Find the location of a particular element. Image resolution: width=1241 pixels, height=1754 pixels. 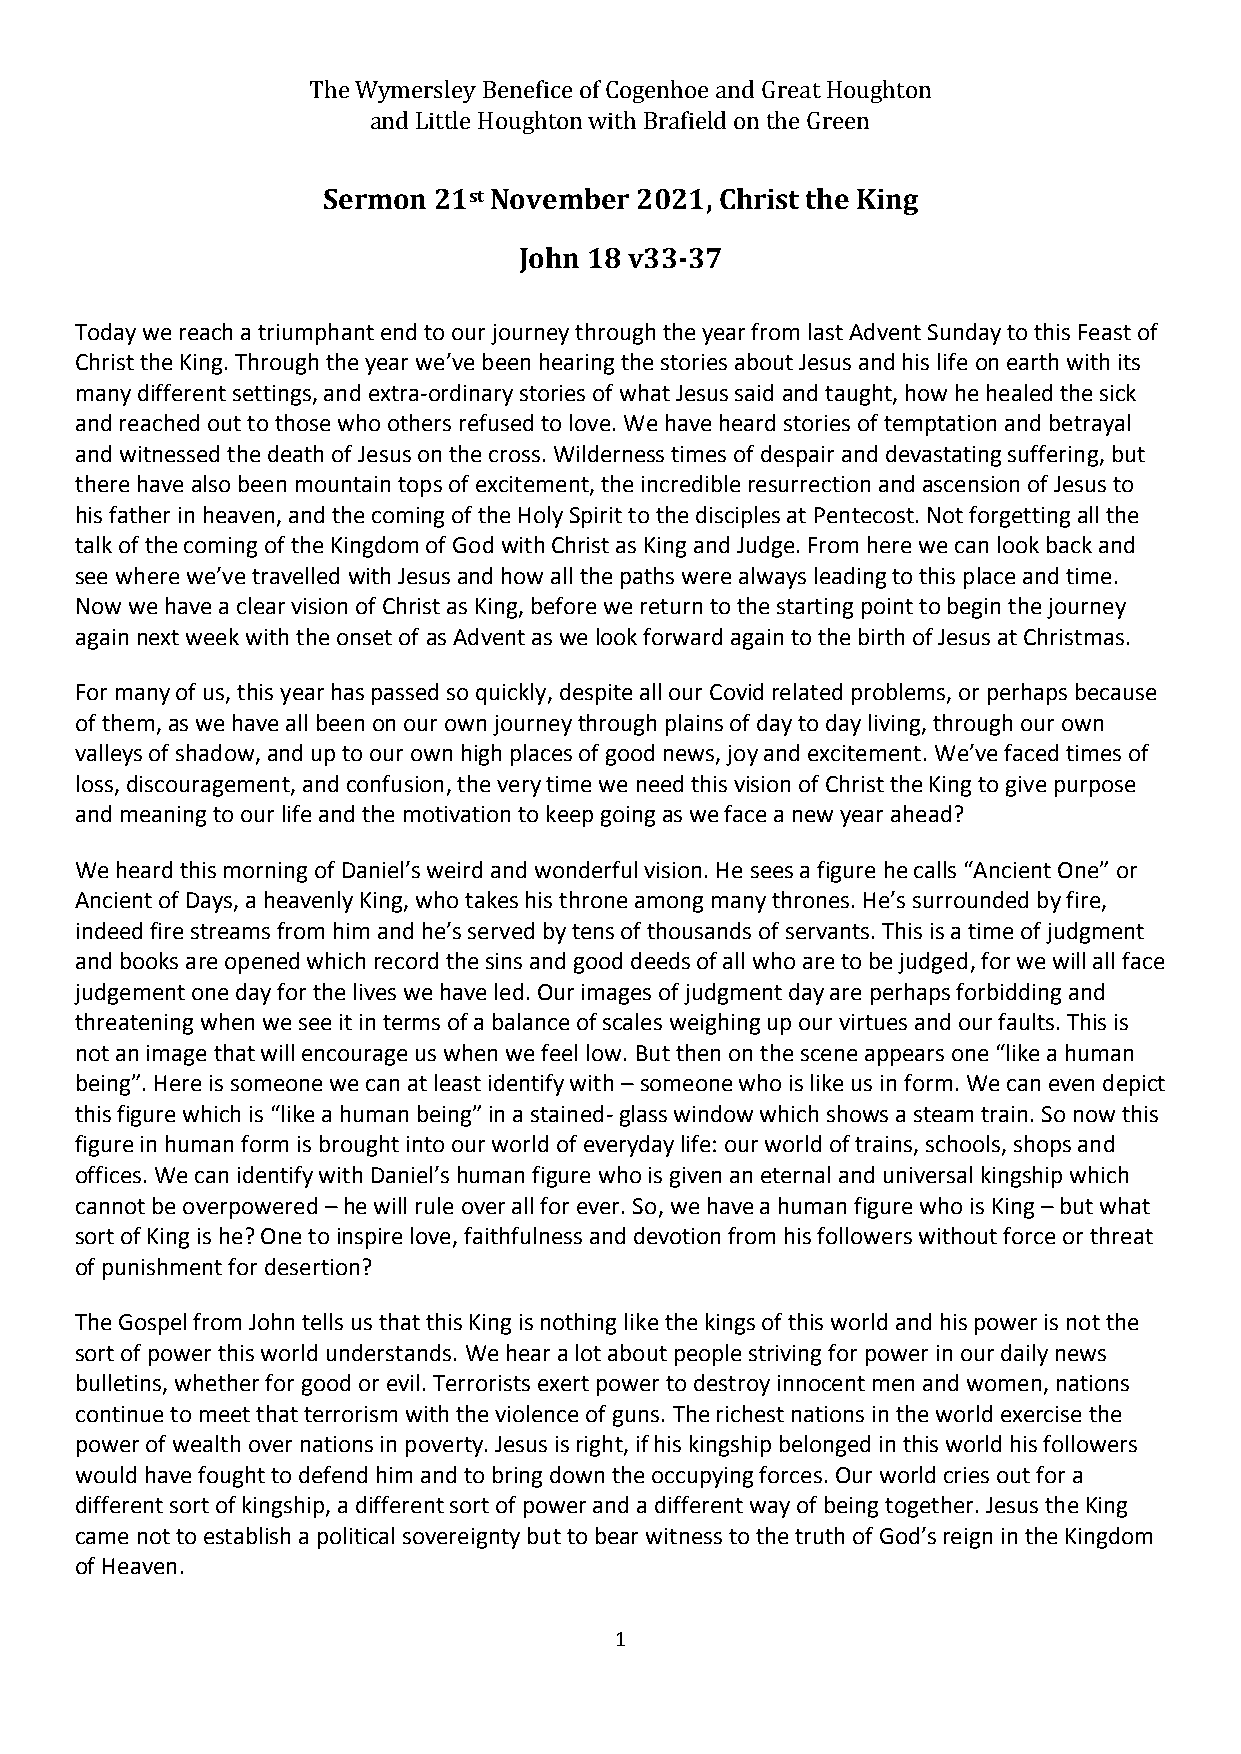

Sermon is located at coordinates (375, 199).
